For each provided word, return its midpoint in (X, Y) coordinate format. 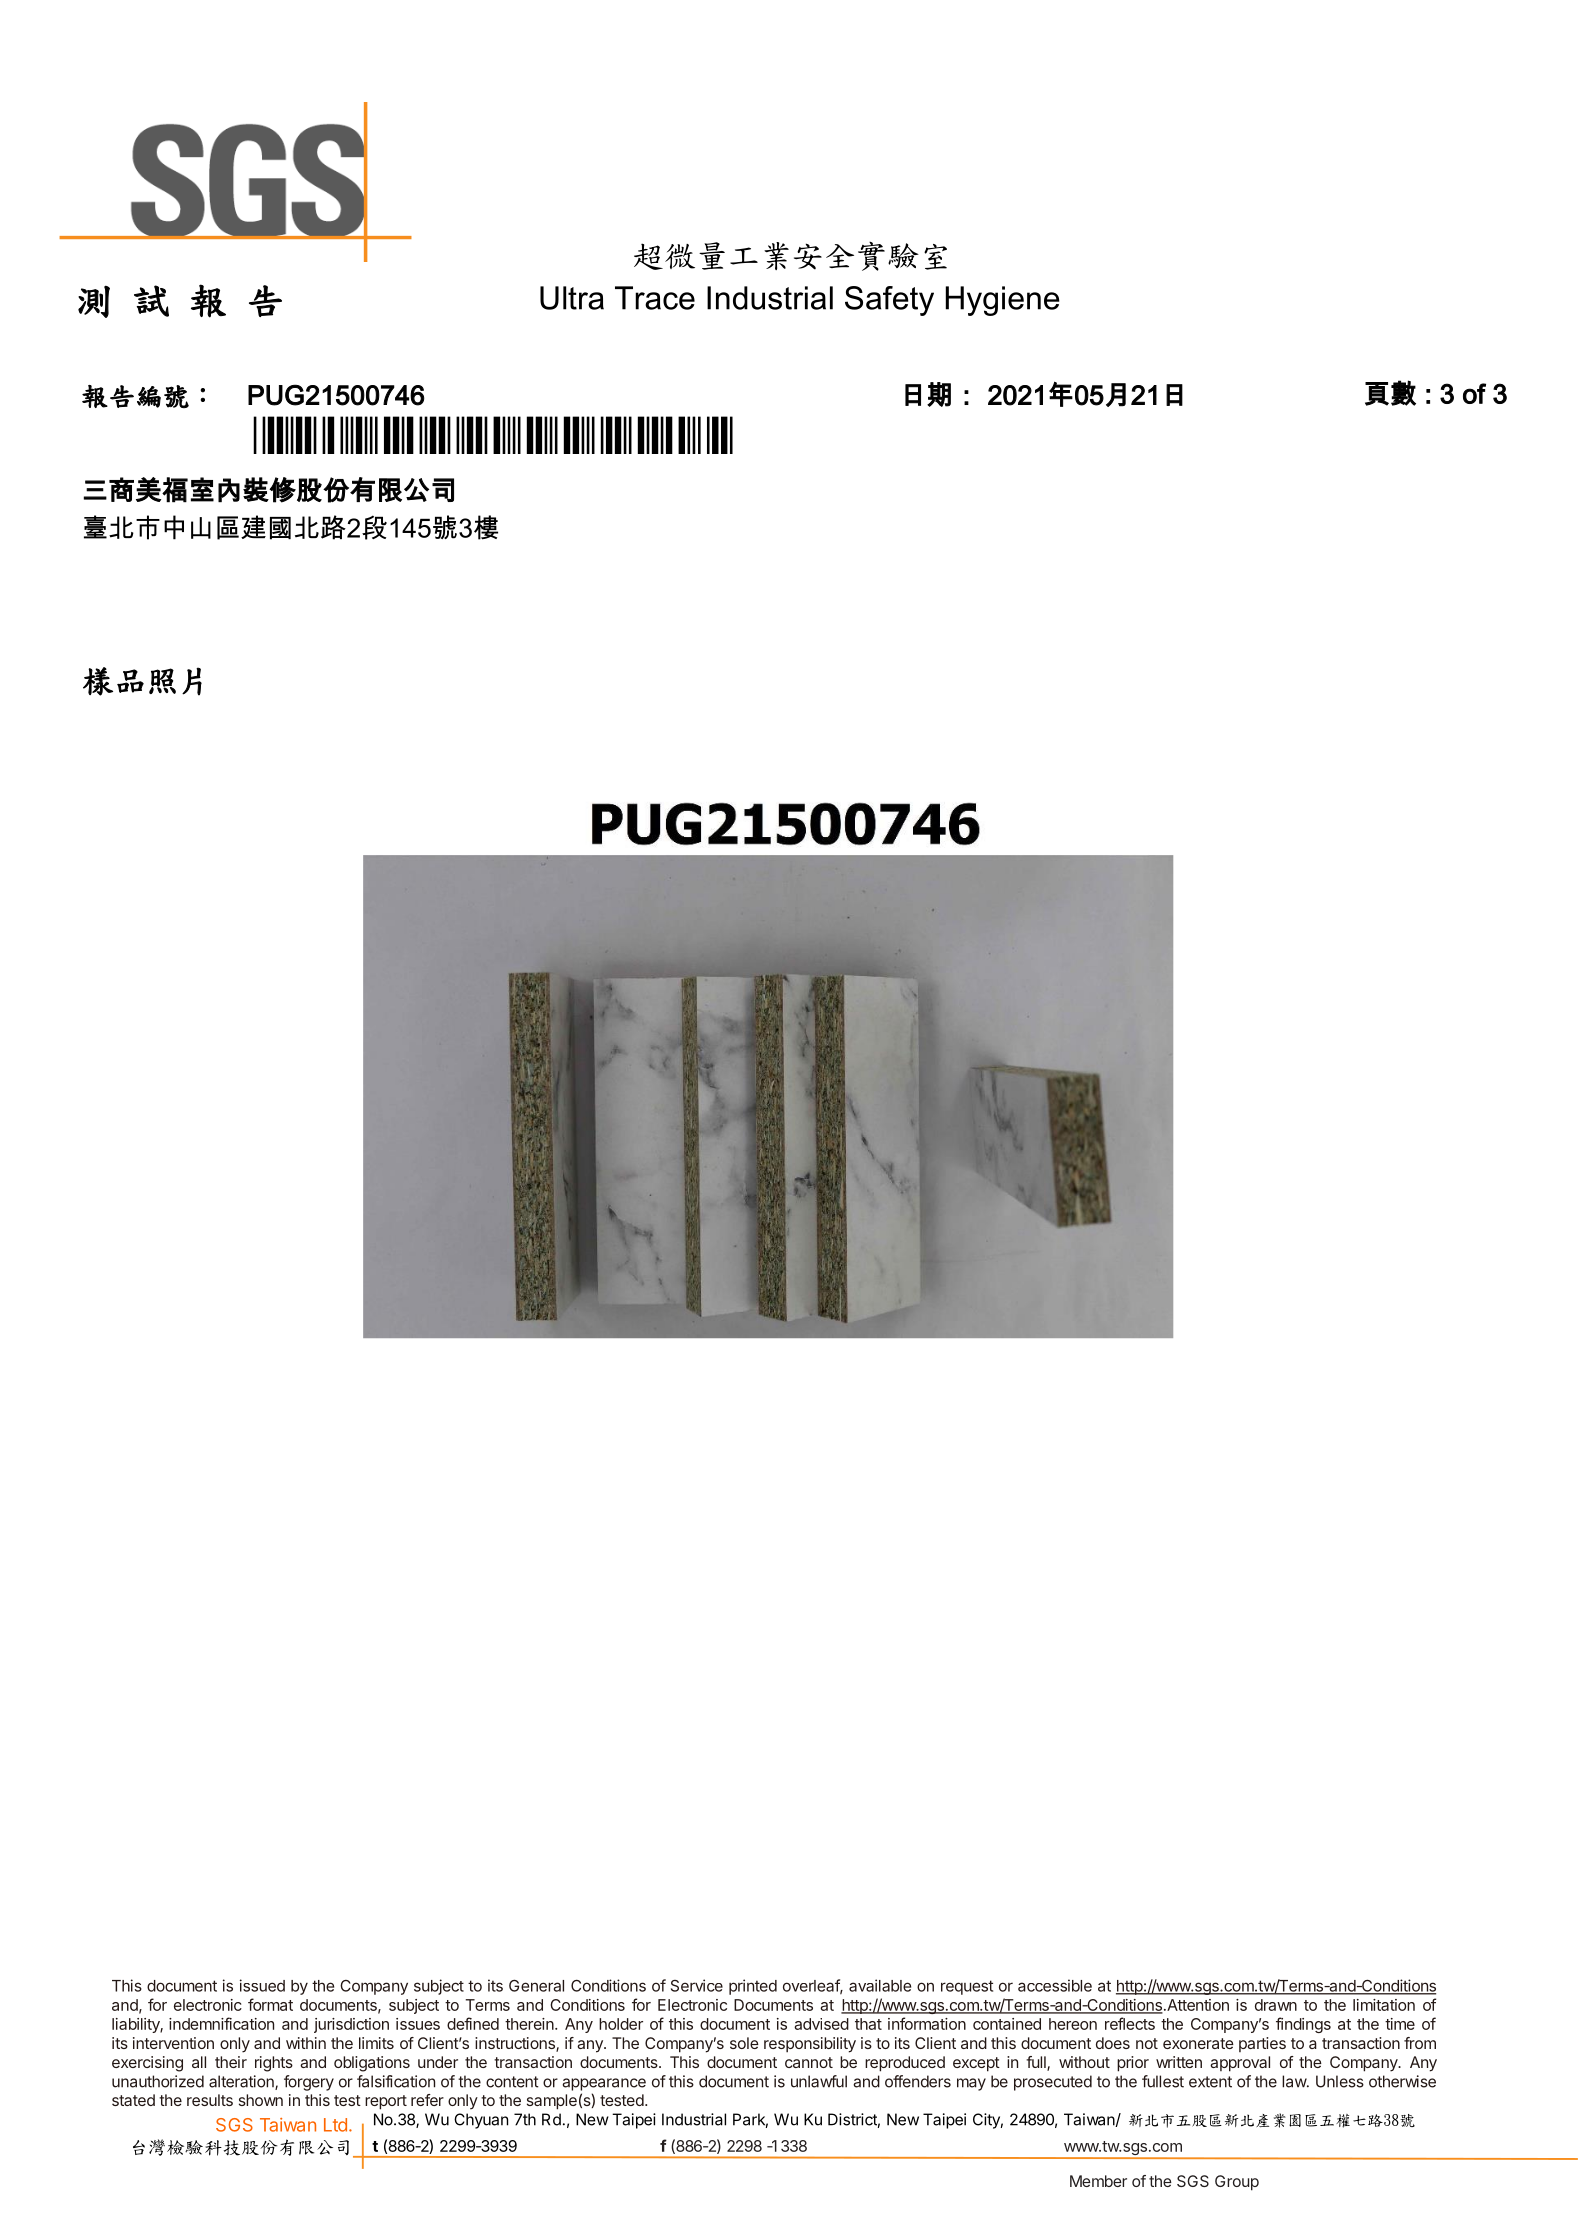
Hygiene (1003, 301)
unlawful (819, 2081)
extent (1210, 2082)
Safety (889, 301)
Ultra (572, 298)
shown (261, 2100)
